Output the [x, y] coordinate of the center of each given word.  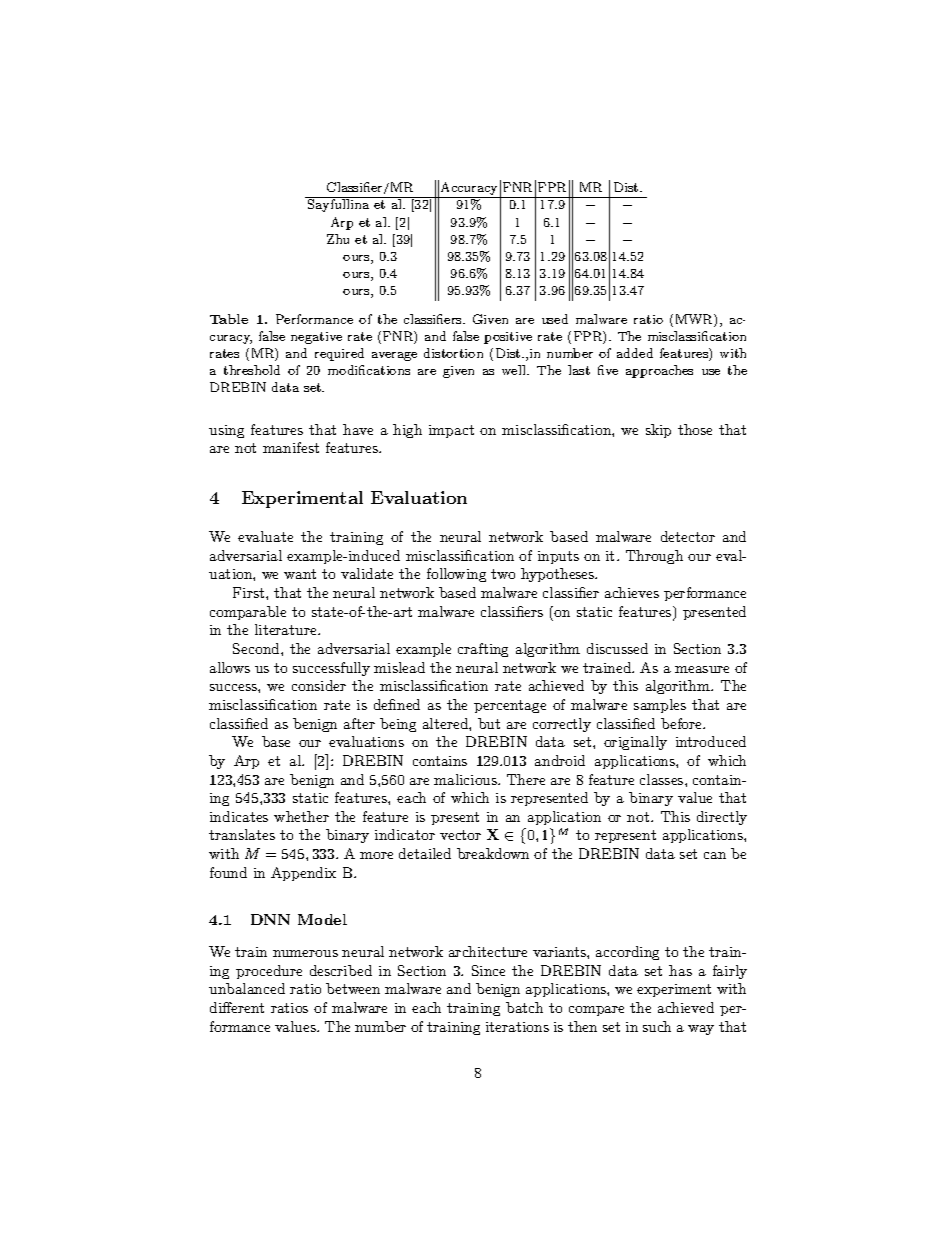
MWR [695, 320]
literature [287, 629]
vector [460, 835]
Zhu [338, 239]
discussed [617, 648]
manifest [291, 447]
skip [658, 431]
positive [508, 338]
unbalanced [247, 988]
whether [301, 816]
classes [663, 779]
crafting [483, 650]
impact [451, 431]
